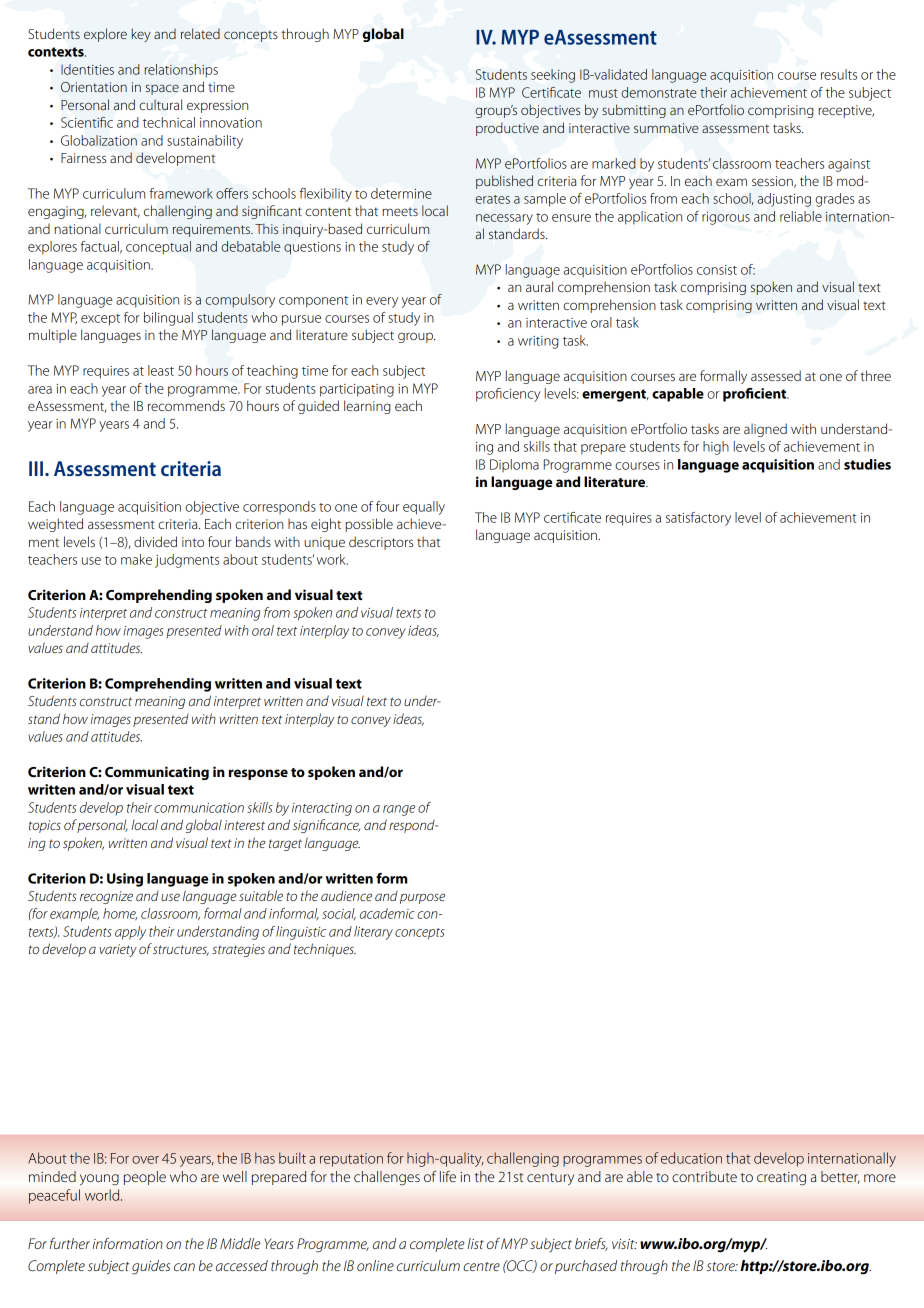 Image resolution: width=924 pixels, height=1308 pixels. What do you see at coordinates (136, 559) in the page?
I see `make` at bounding box center [136, 559].
